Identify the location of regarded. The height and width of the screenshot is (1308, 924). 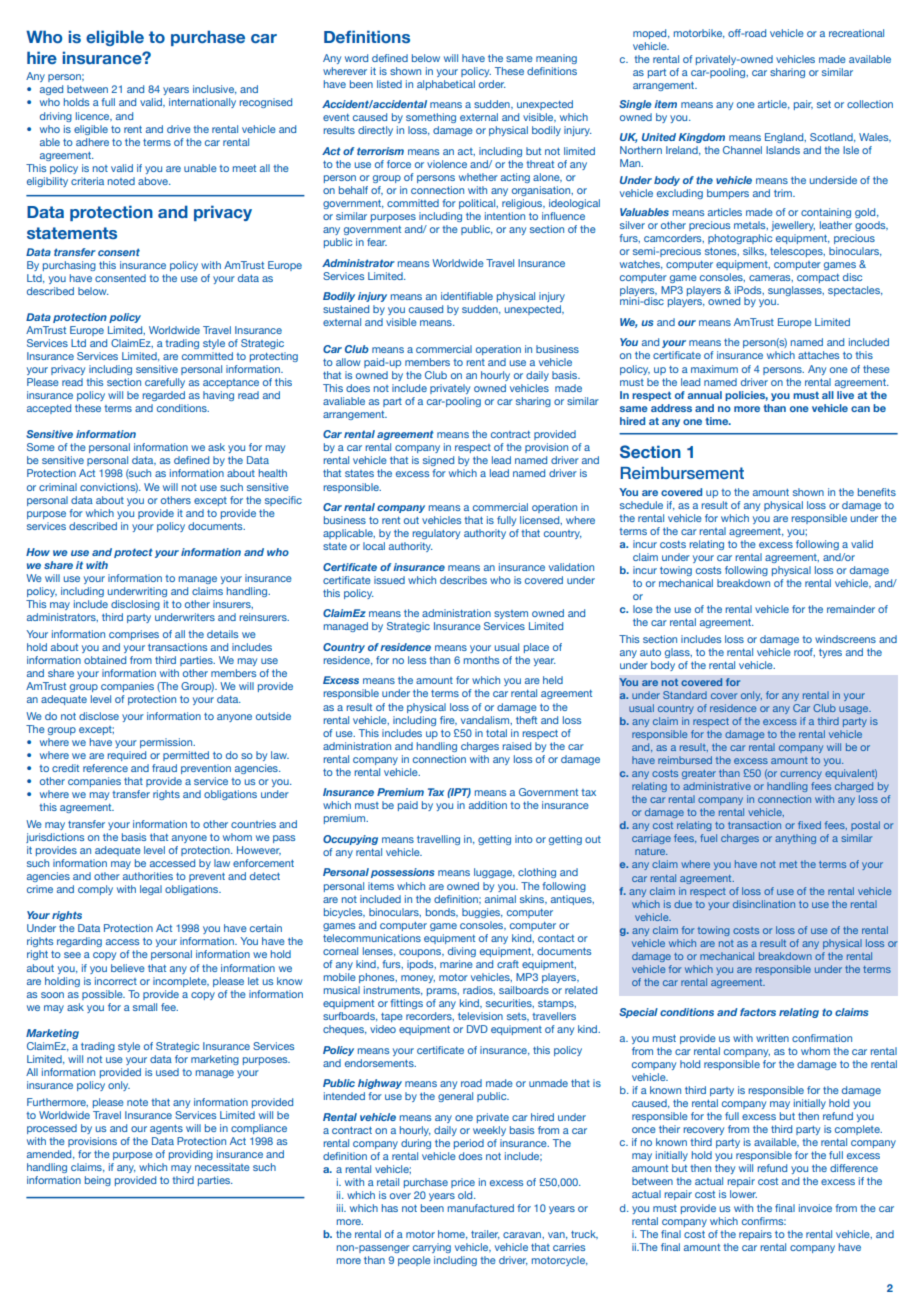
(164, 396).
